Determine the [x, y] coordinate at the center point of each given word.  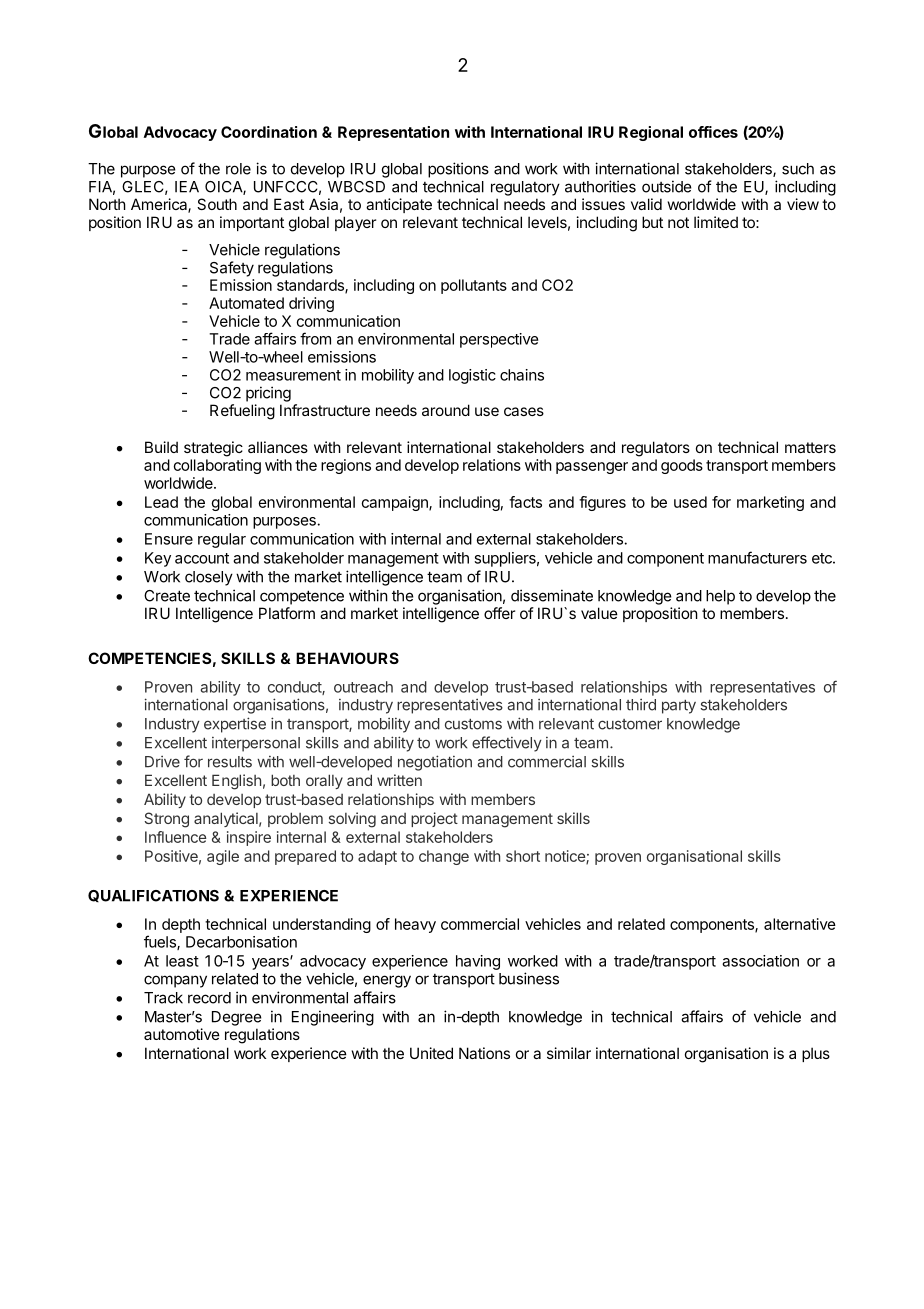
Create [167, 596]
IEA [187, 187]
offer [499, 613]
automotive [182, 1034]
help [720, 597]
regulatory [525, 188]
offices [713, 132]
